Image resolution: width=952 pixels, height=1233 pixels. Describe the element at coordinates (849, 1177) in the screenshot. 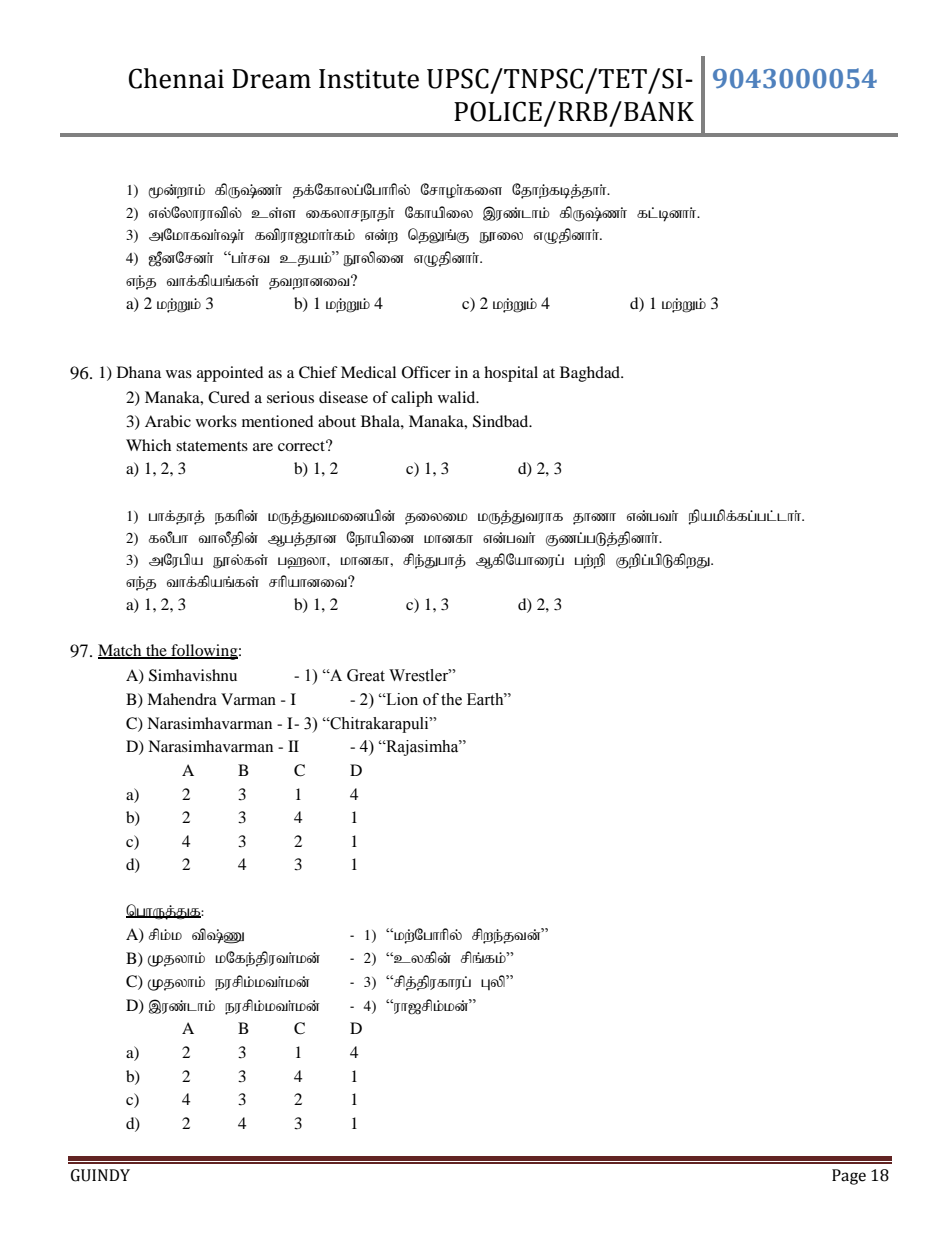

I see `Page` at that location.
